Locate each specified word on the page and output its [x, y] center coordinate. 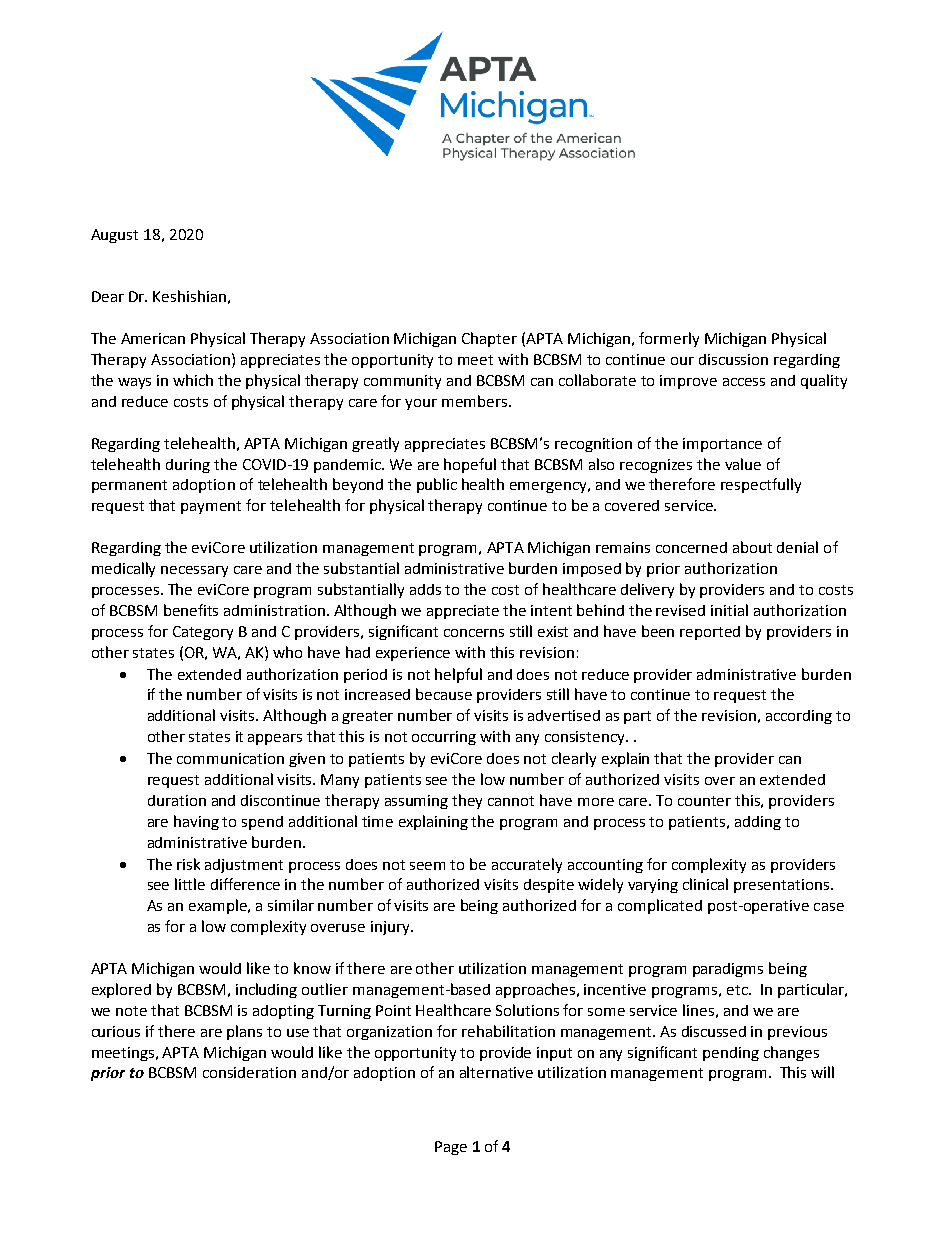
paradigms [728, 970]
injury [391, 928]
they [467, 801]
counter [704, 801]
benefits [191, 610]
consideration [249, 1072]
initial [729, 610]
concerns [474, 633]
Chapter [489, 339]
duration [177, 800]
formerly [669, 339]
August [114, 236]
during [188, 466]
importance [722, 445]
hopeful [470, 465]
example [219, 906]
